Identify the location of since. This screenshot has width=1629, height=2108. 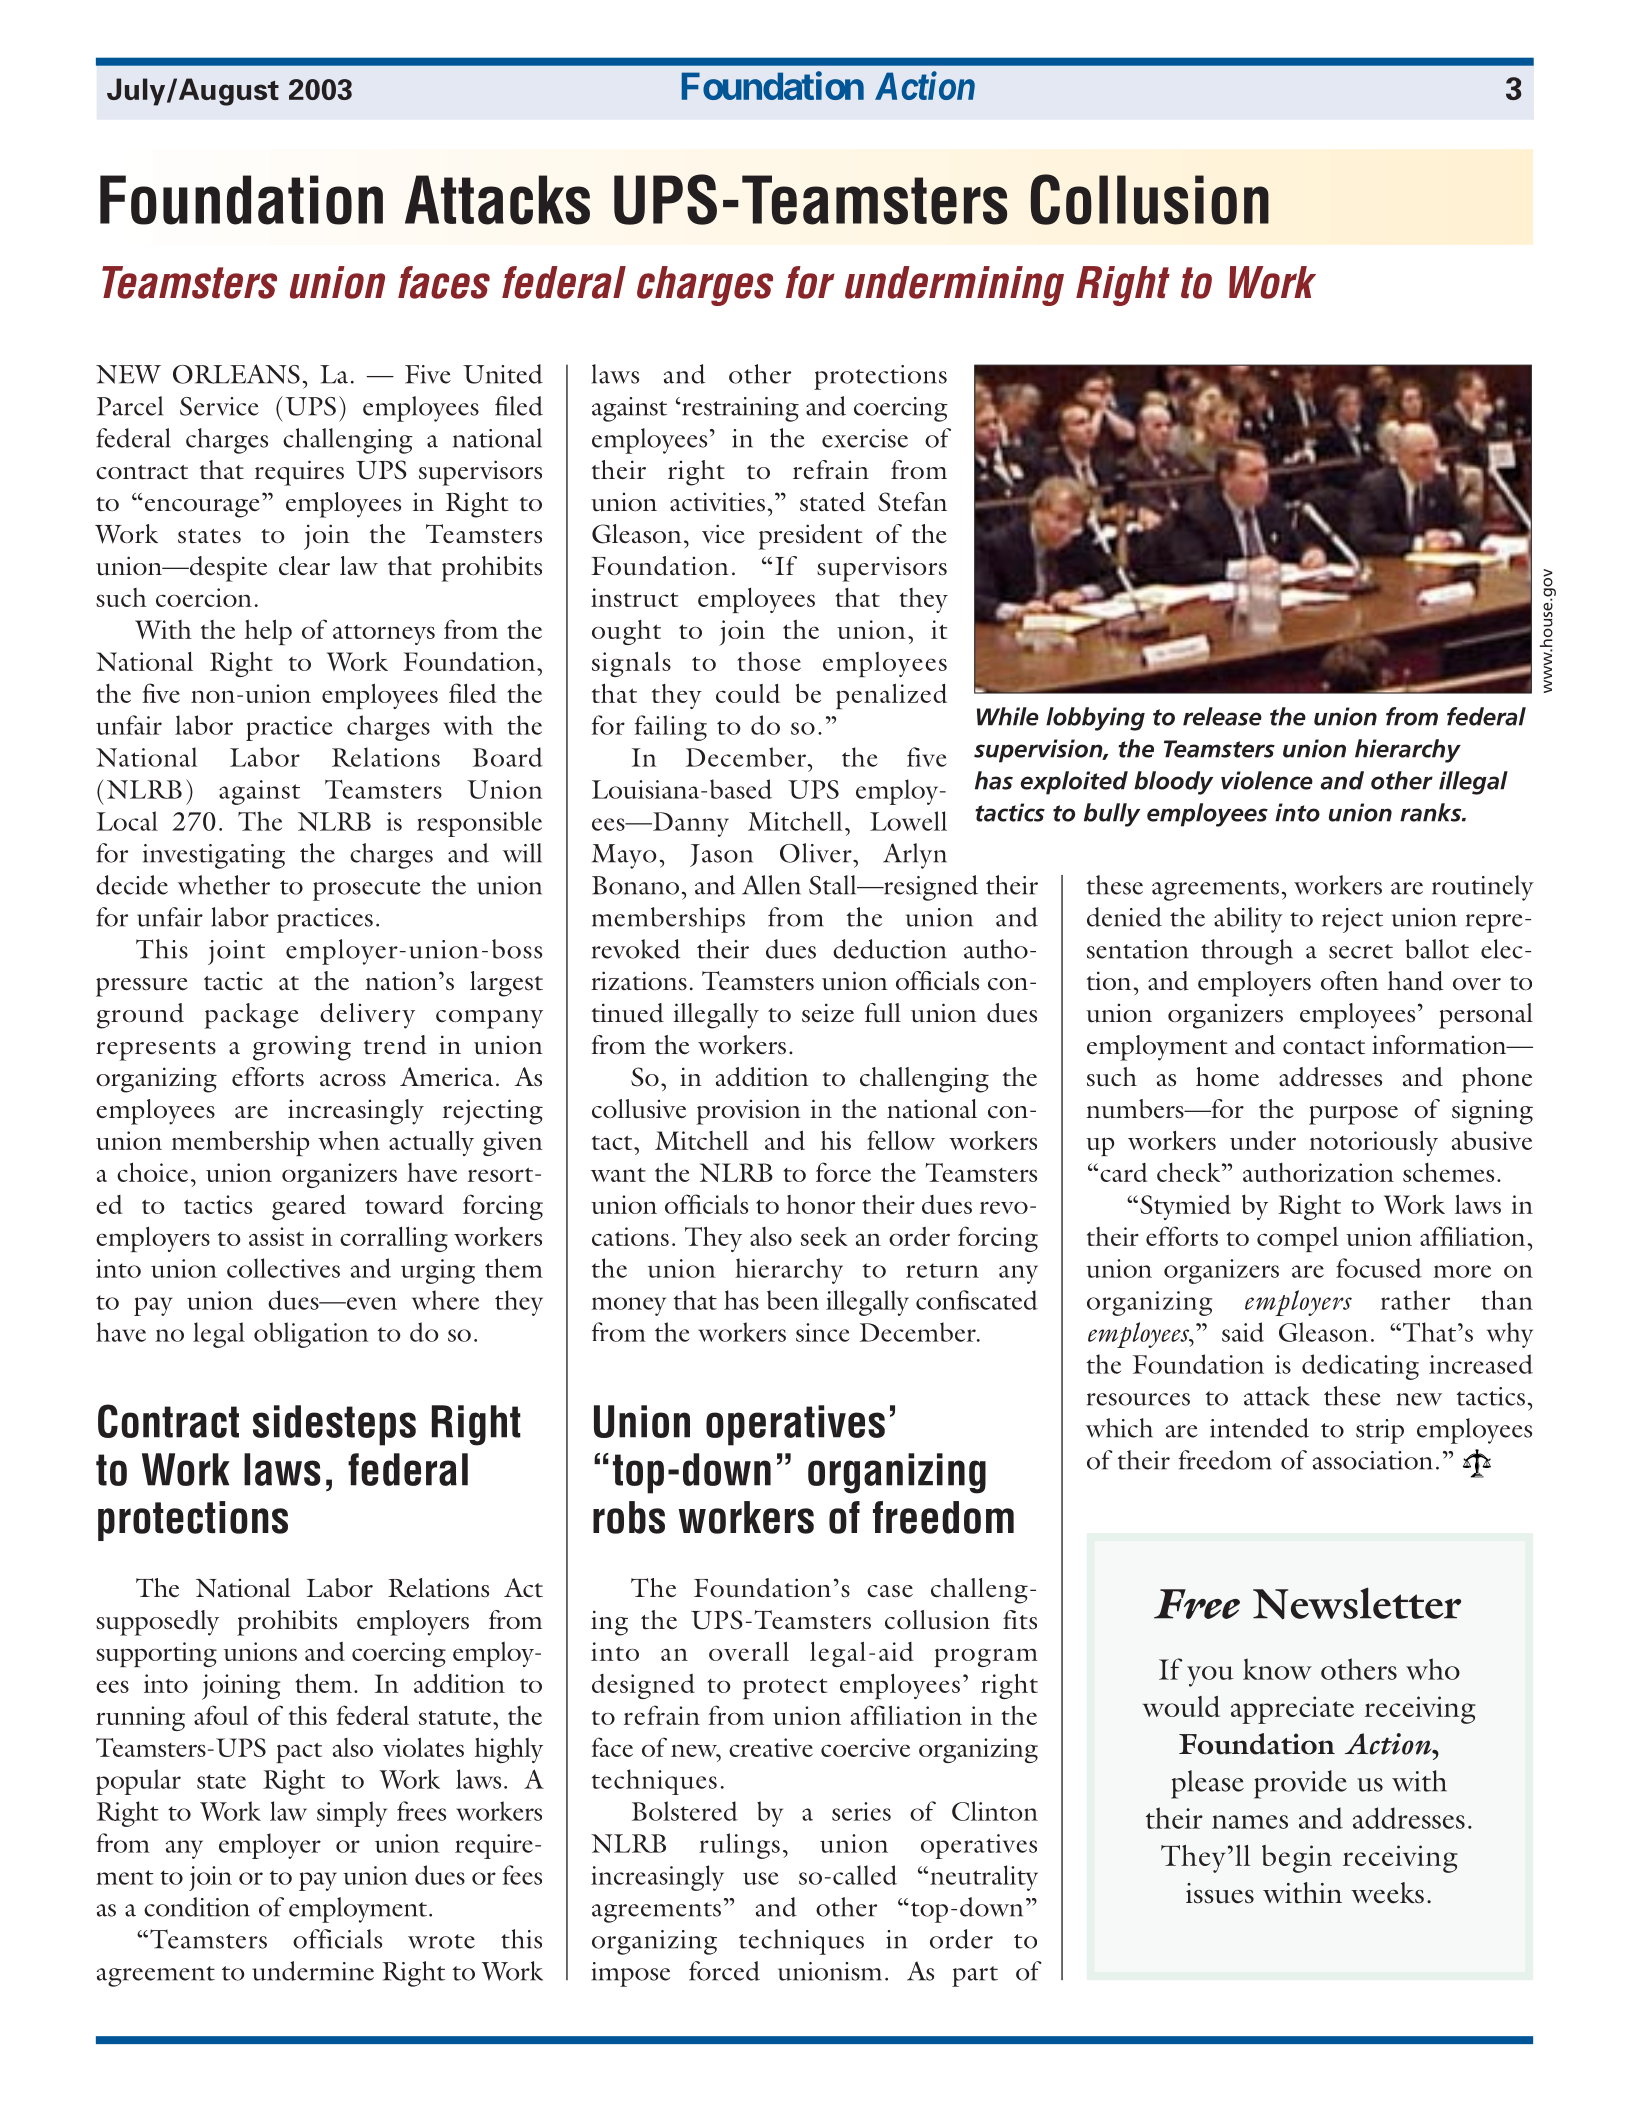
(823, 1332).
